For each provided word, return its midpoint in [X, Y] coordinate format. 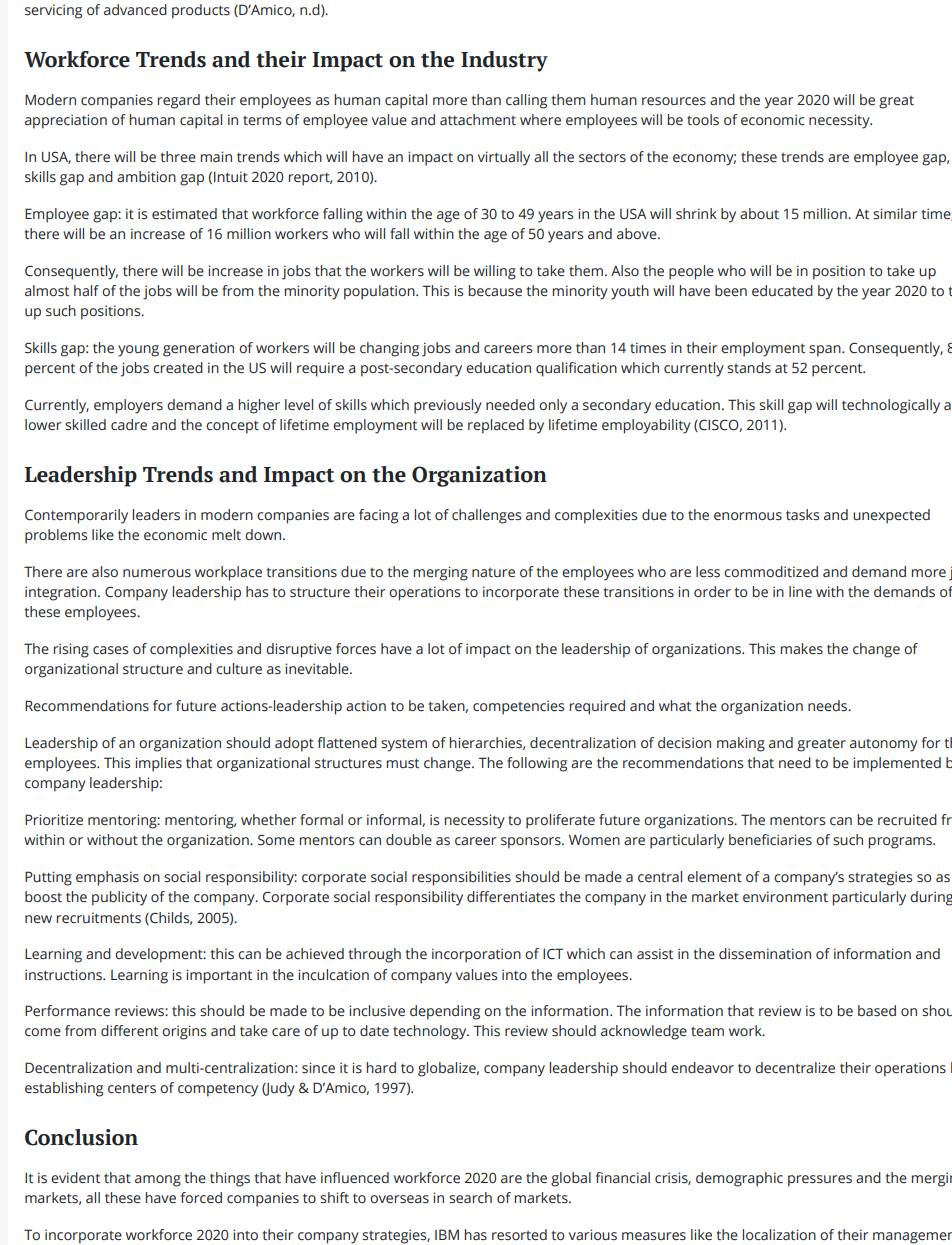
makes [802, 649]
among [158, 1181]
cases [110, 650]
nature [493, 573]
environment [785, 897]
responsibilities [461, 878]
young [138, 351]
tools [703, 120]
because [495, 291]
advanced [135, 10]
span [826, 351]
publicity [119, 898]
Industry [504, 61]
